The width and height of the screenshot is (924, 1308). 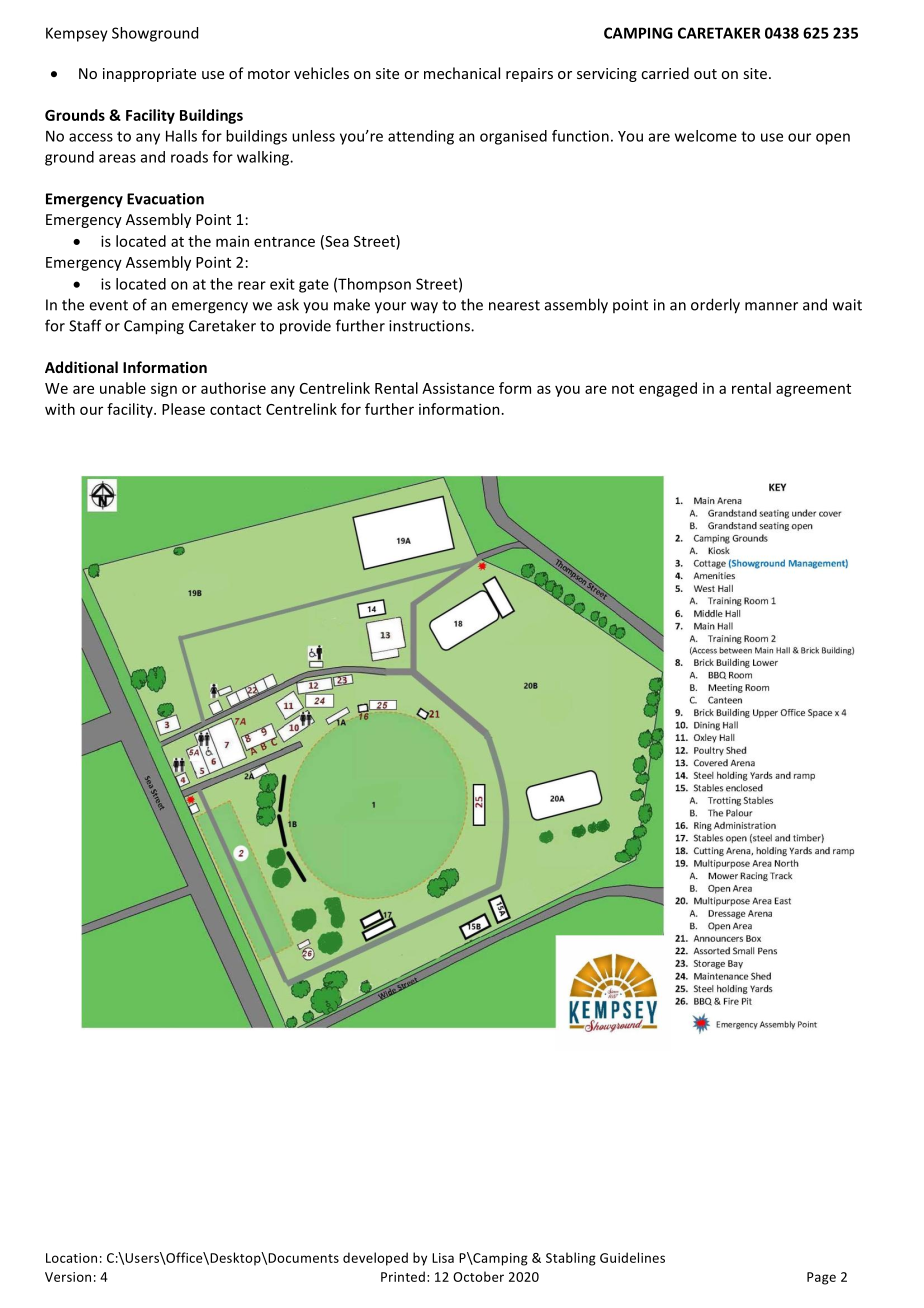 What do you see at coordinates (813, 390) in the screenshot?
I see `agreement` at bounding box center [813, 390].
